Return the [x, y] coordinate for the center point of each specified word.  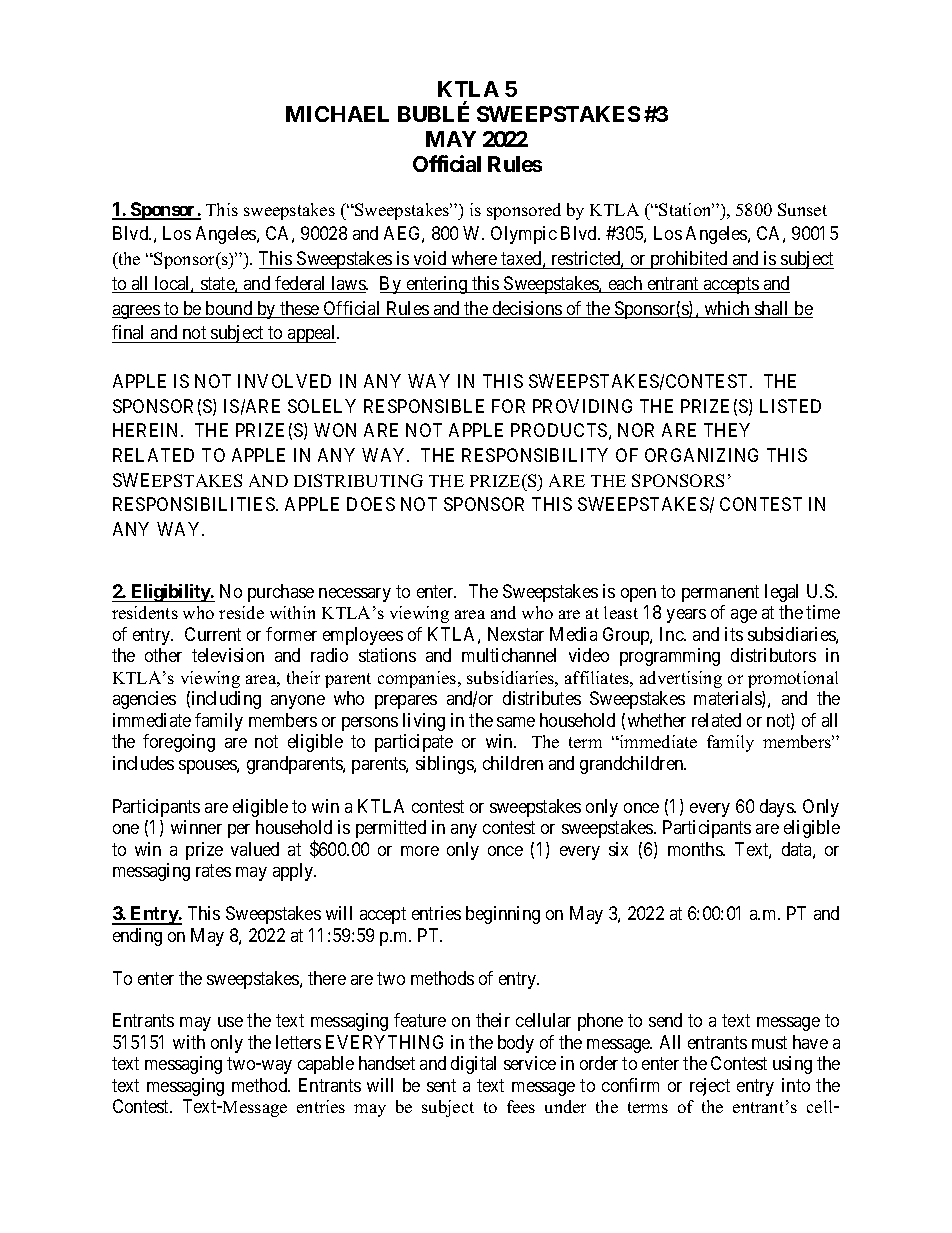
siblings [445, 765]
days [777, 808]
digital [473, 1065]
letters [298, 1042]
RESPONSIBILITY [535, 455]
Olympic [524, 235]
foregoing [179, 743]
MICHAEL [337, 114]
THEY [727, 430]
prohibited [689, 260]
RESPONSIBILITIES [195, 504]
